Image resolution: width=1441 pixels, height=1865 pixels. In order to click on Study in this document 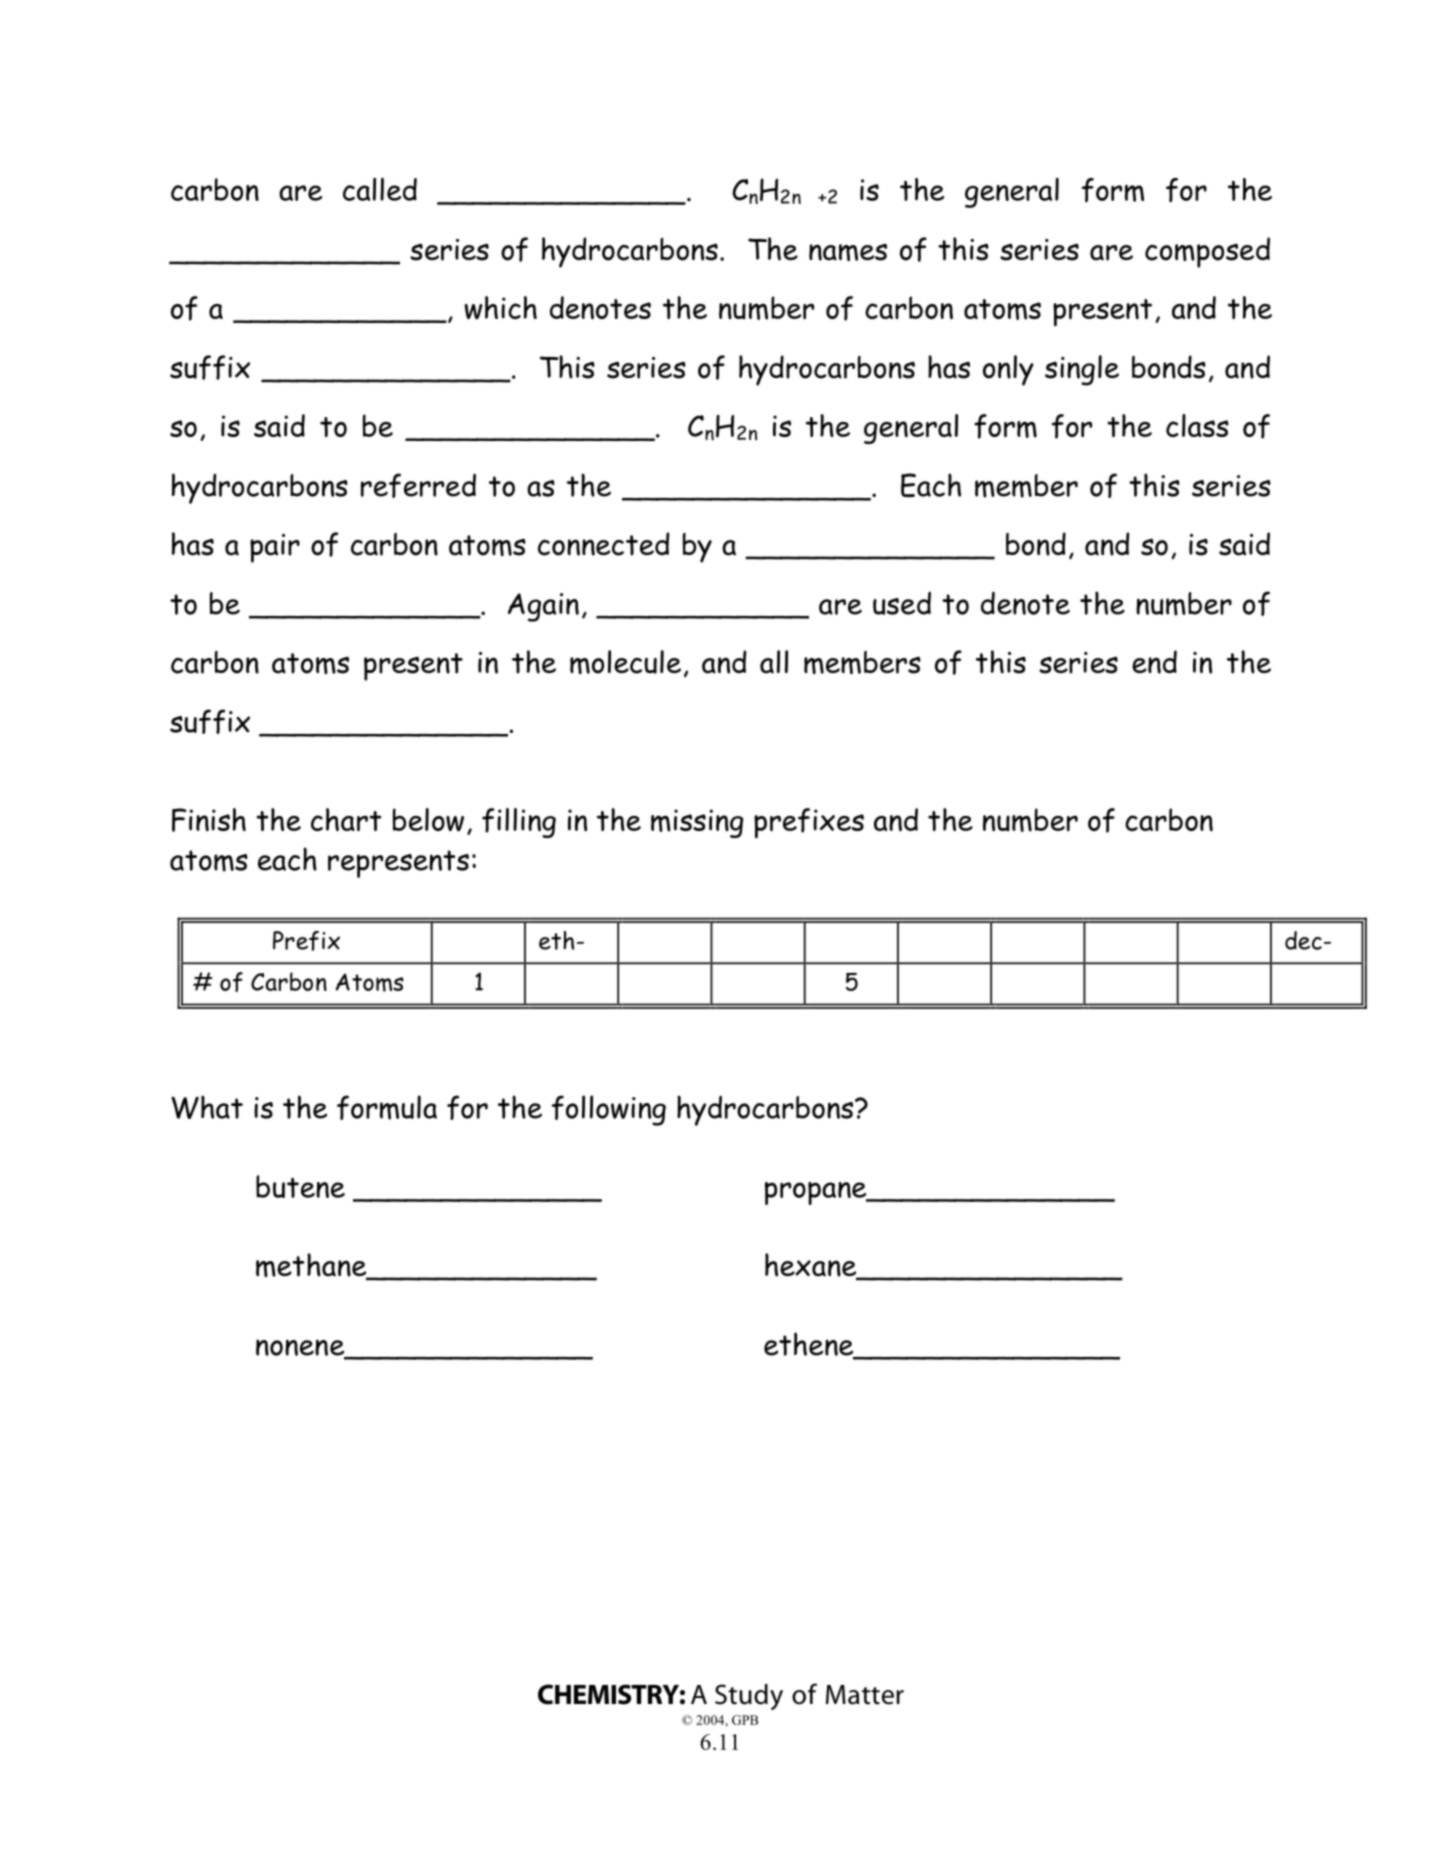, I will do `click(749, 1697)`.
